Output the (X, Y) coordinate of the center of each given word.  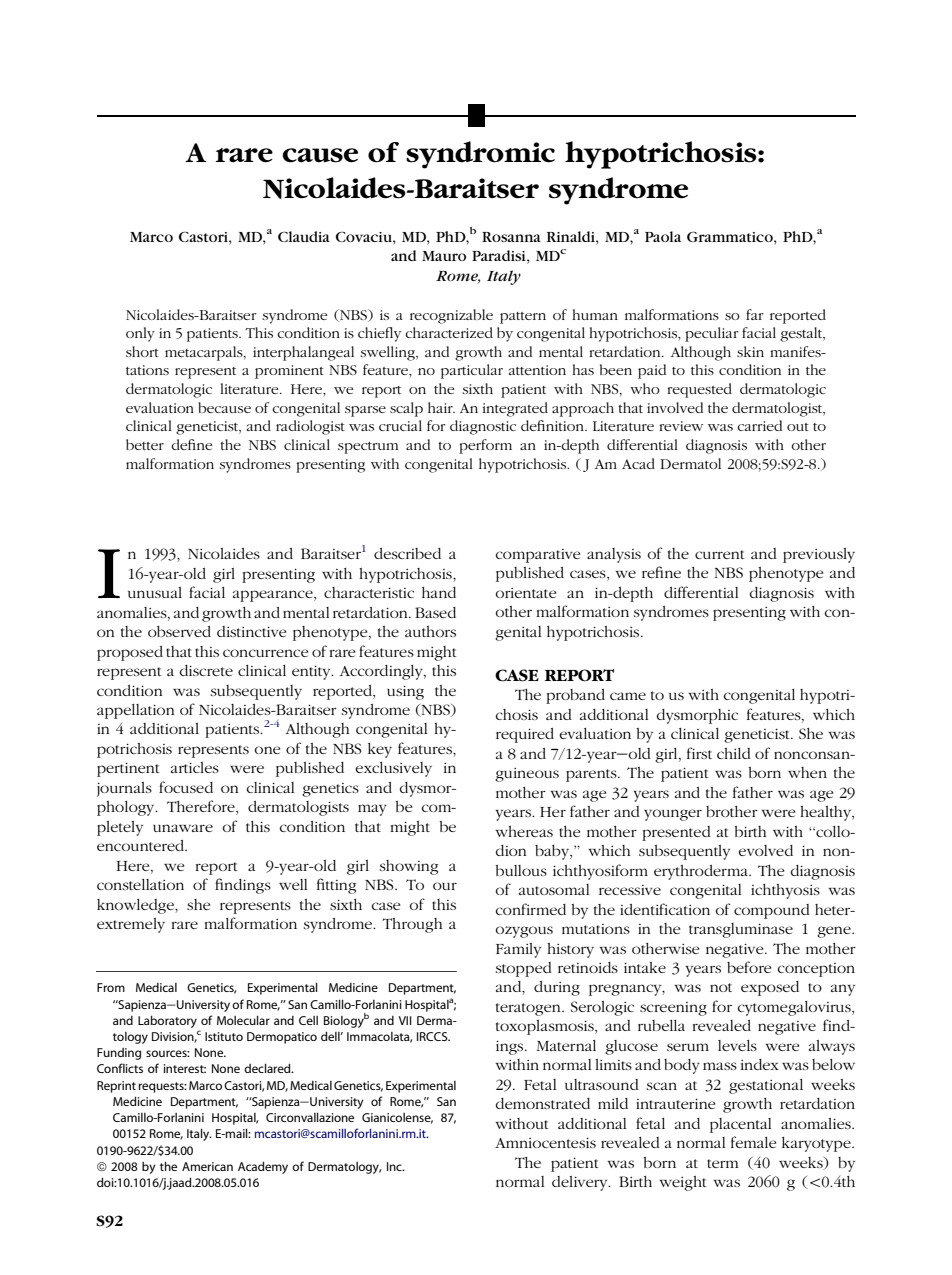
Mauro (444, 256)
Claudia (304, 236)
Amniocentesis (545, 1143)
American (207, 1166)
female (753, 1142)
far (755, 314)
